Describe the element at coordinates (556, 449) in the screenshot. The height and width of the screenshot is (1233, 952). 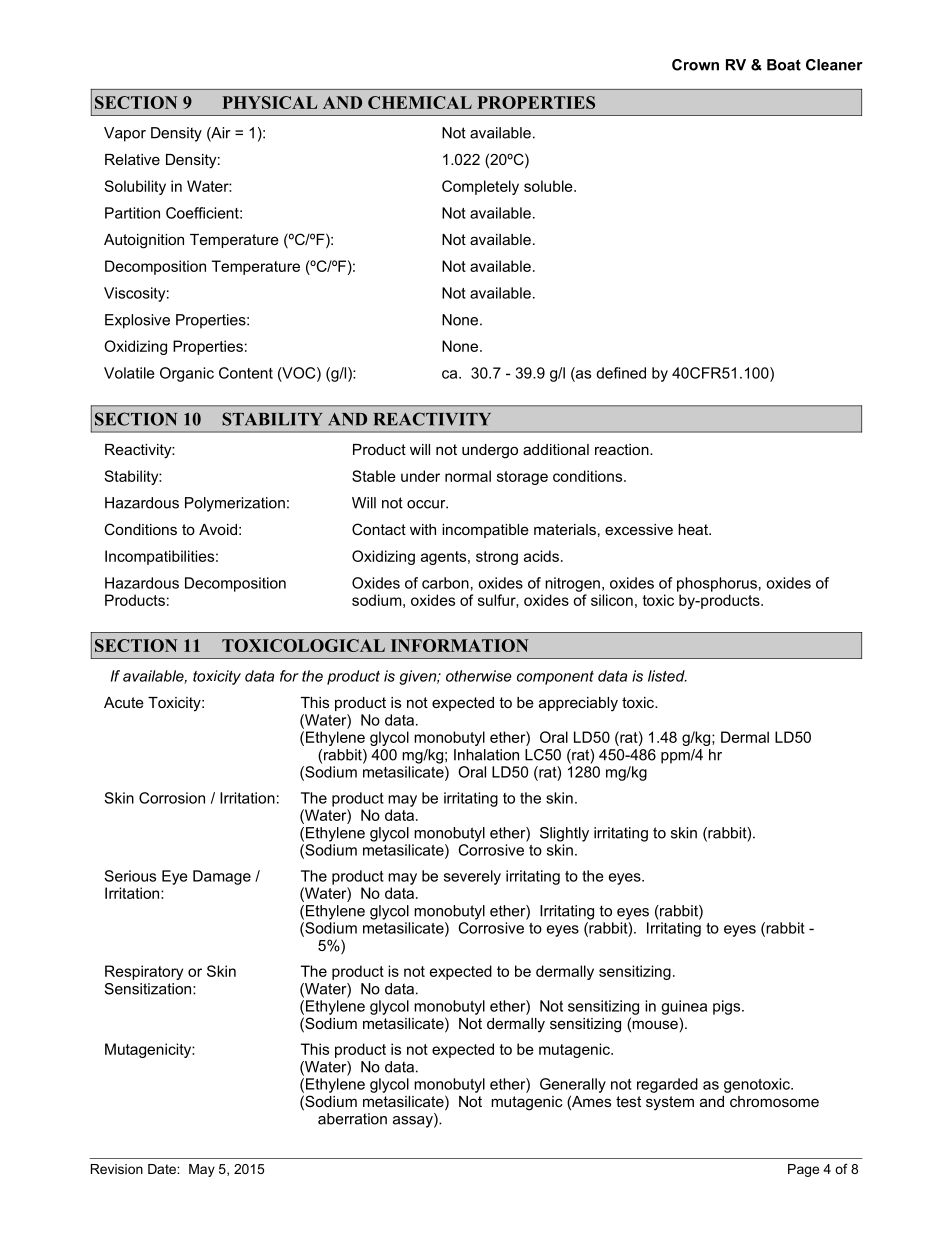
I see `additional` at that location.
